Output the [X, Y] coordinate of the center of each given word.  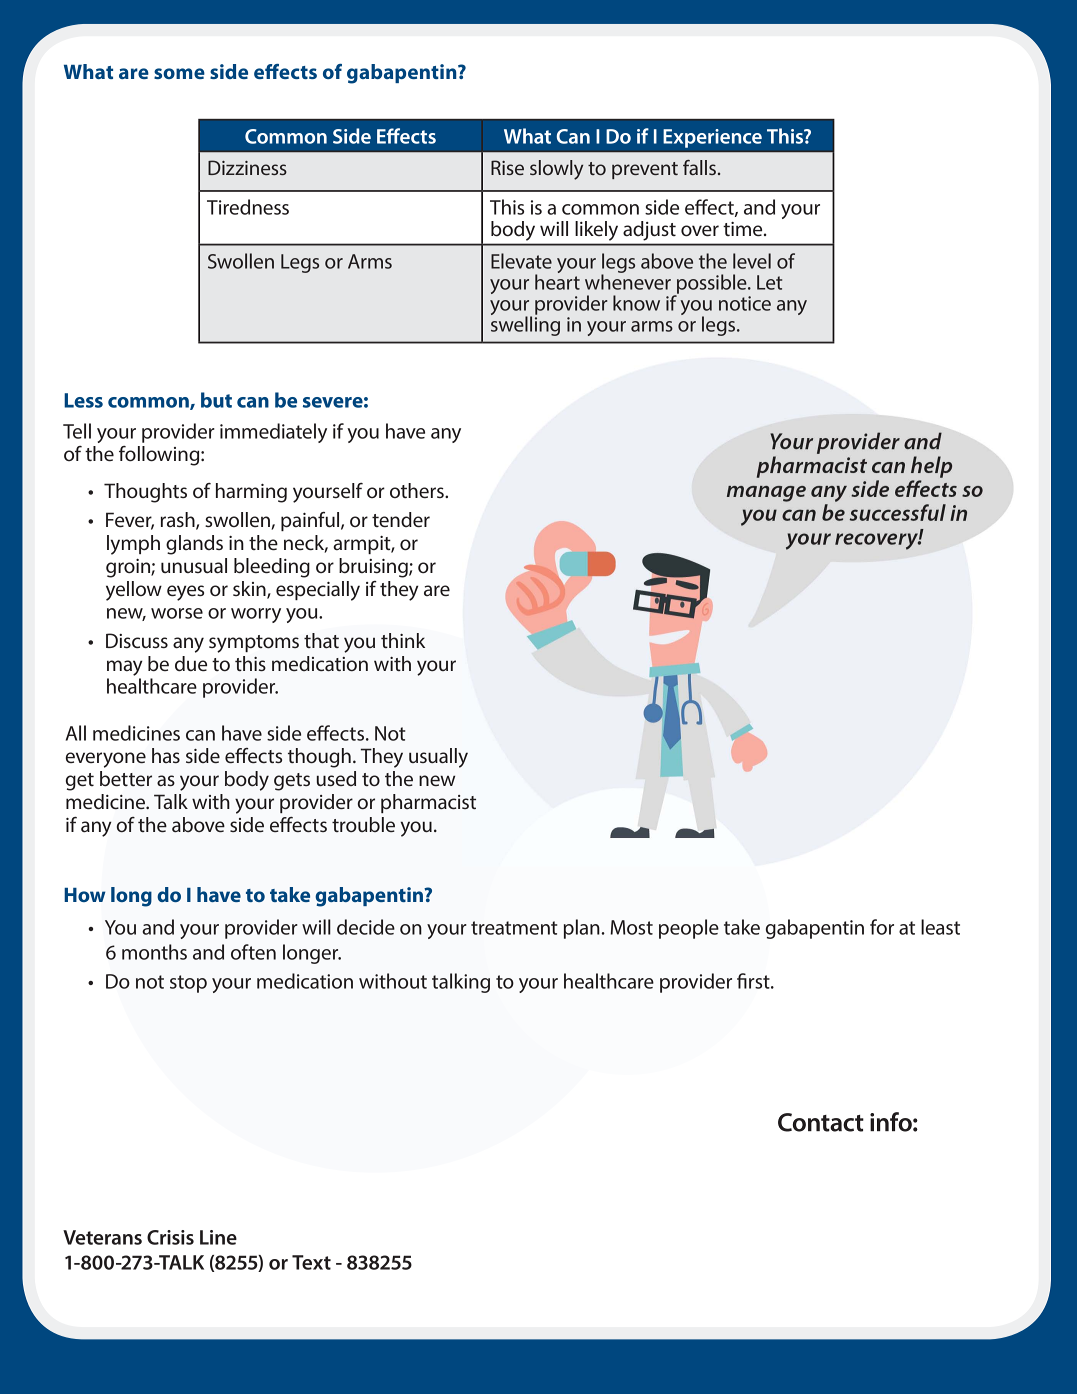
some [179, 73]
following [160, 456]
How [85, 895]
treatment [514, 928]
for [882, 927]
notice [745, 303]
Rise [507, 167]
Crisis [170, 1237]
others [418, 490]
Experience [712, 138]
